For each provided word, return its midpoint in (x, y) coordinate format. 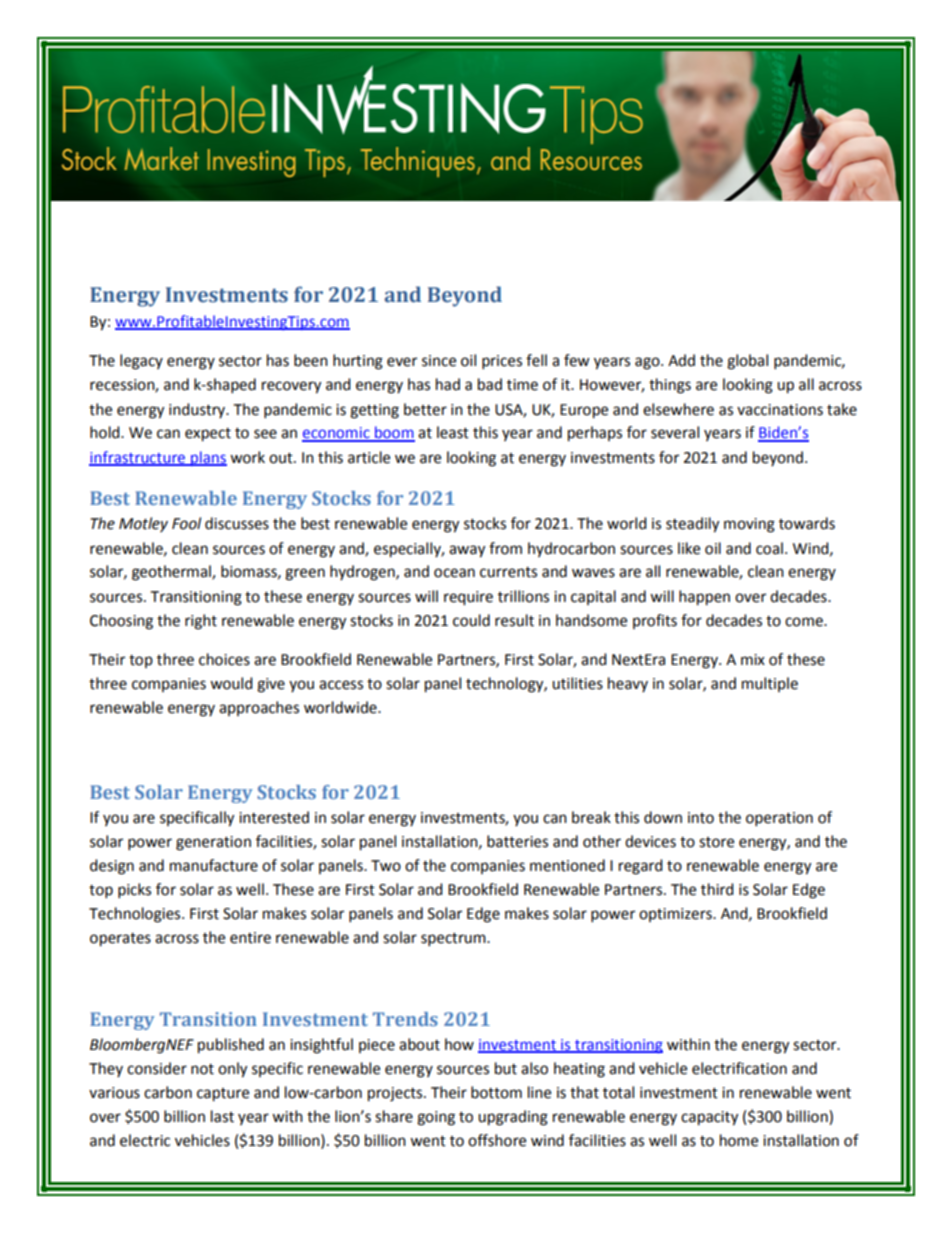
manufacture (214, 865)
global (747, 362)
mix (753, 659)
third (717, 889)
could (471, 620)
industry (198, 410)
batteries (517, 841)
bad (490, 384)
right (201, 622)
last (222, 1116)
